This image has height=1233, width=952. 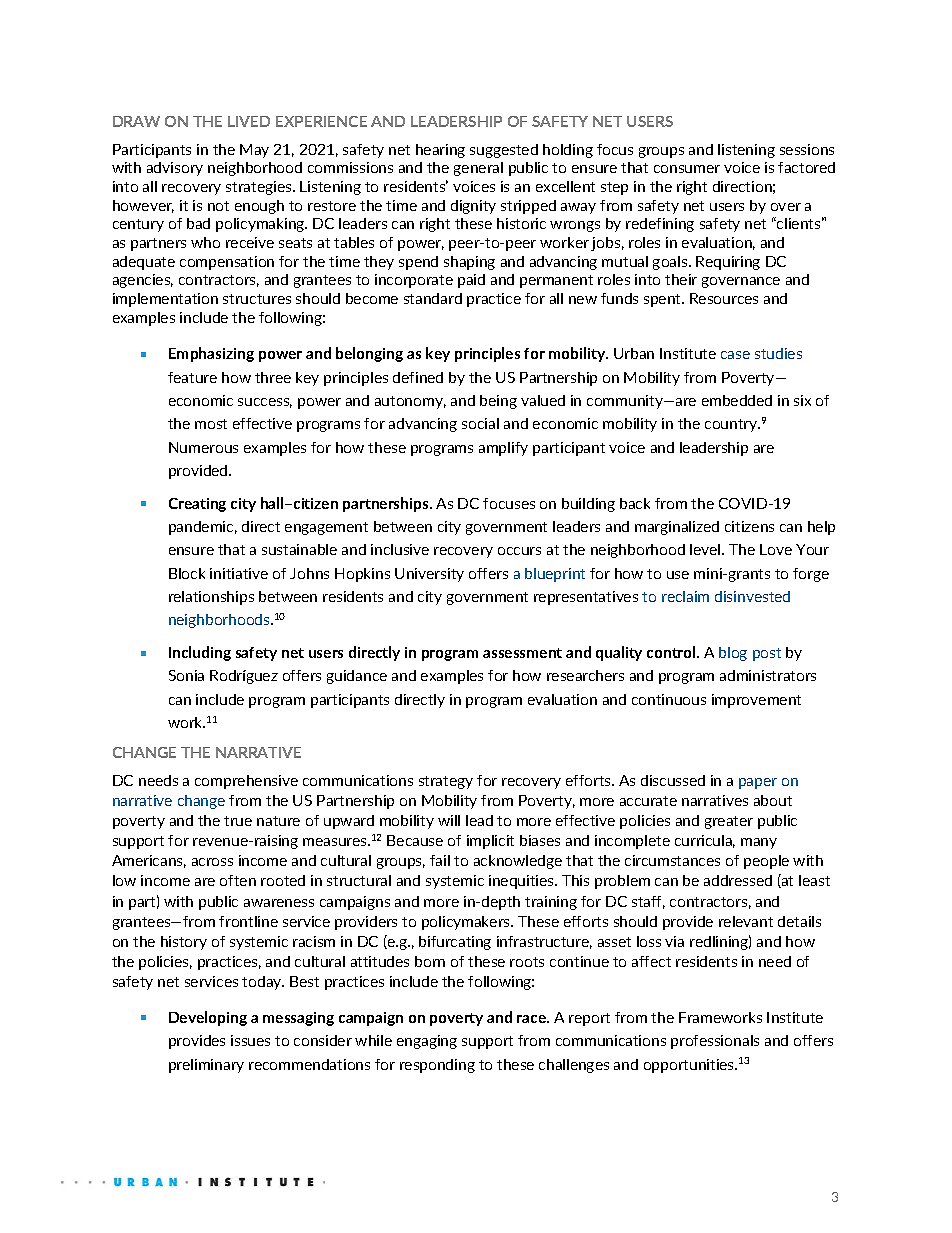 I want to click on case, so click(x=735, y=355).
